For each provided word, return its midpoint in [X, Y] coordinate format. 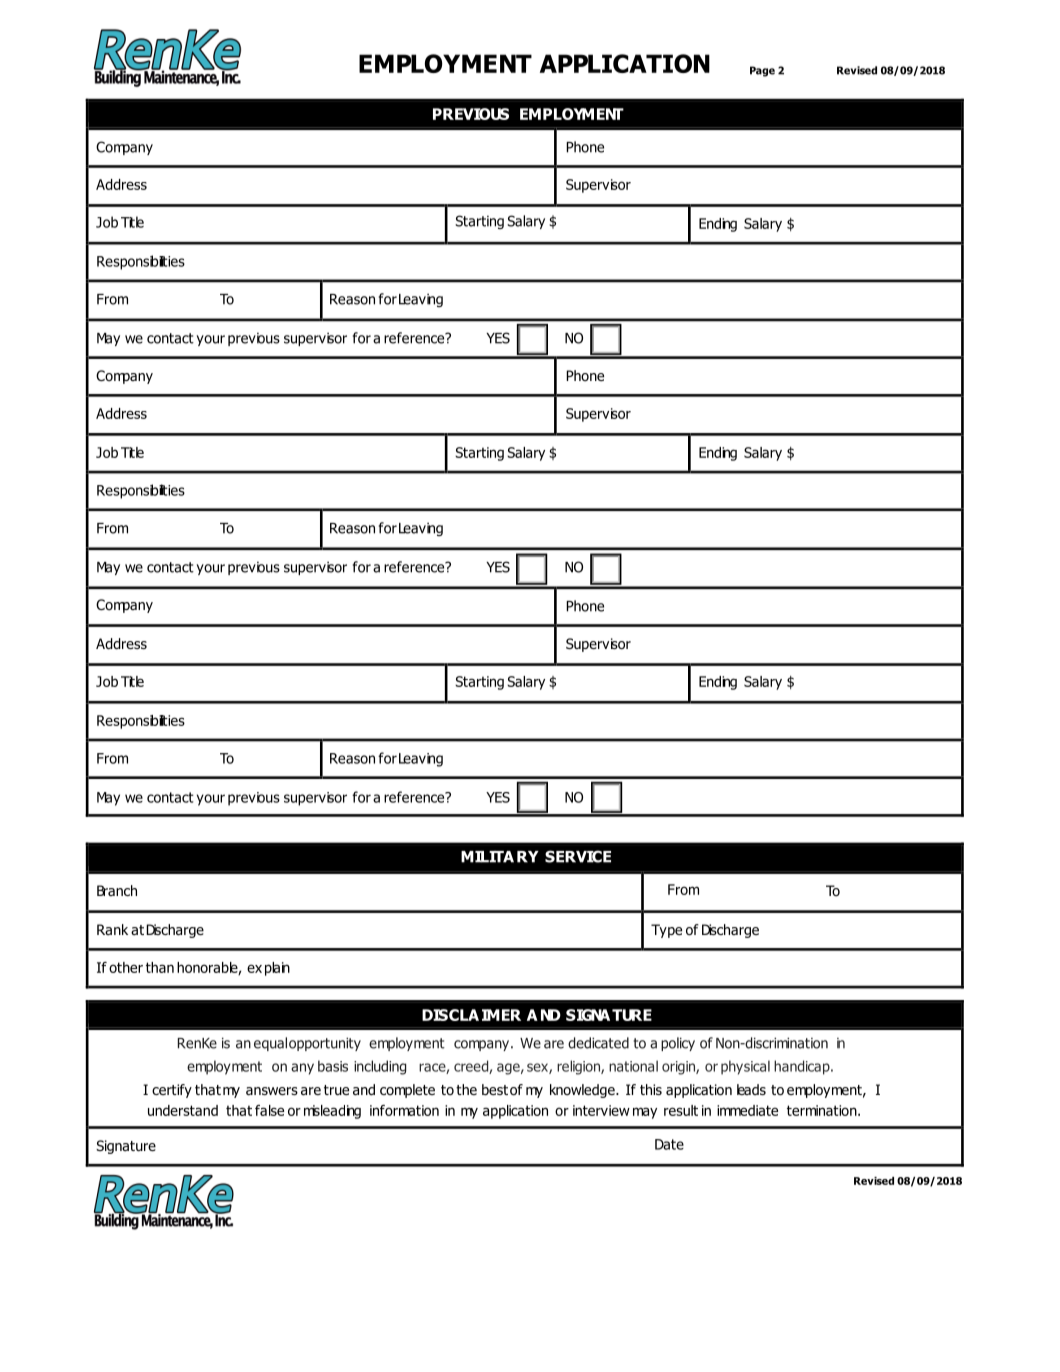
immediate [747, 1110]
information [404, 1110]
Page [762, 71]
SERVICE [578, 856]
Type [666, 931]
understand [183, 1110]
